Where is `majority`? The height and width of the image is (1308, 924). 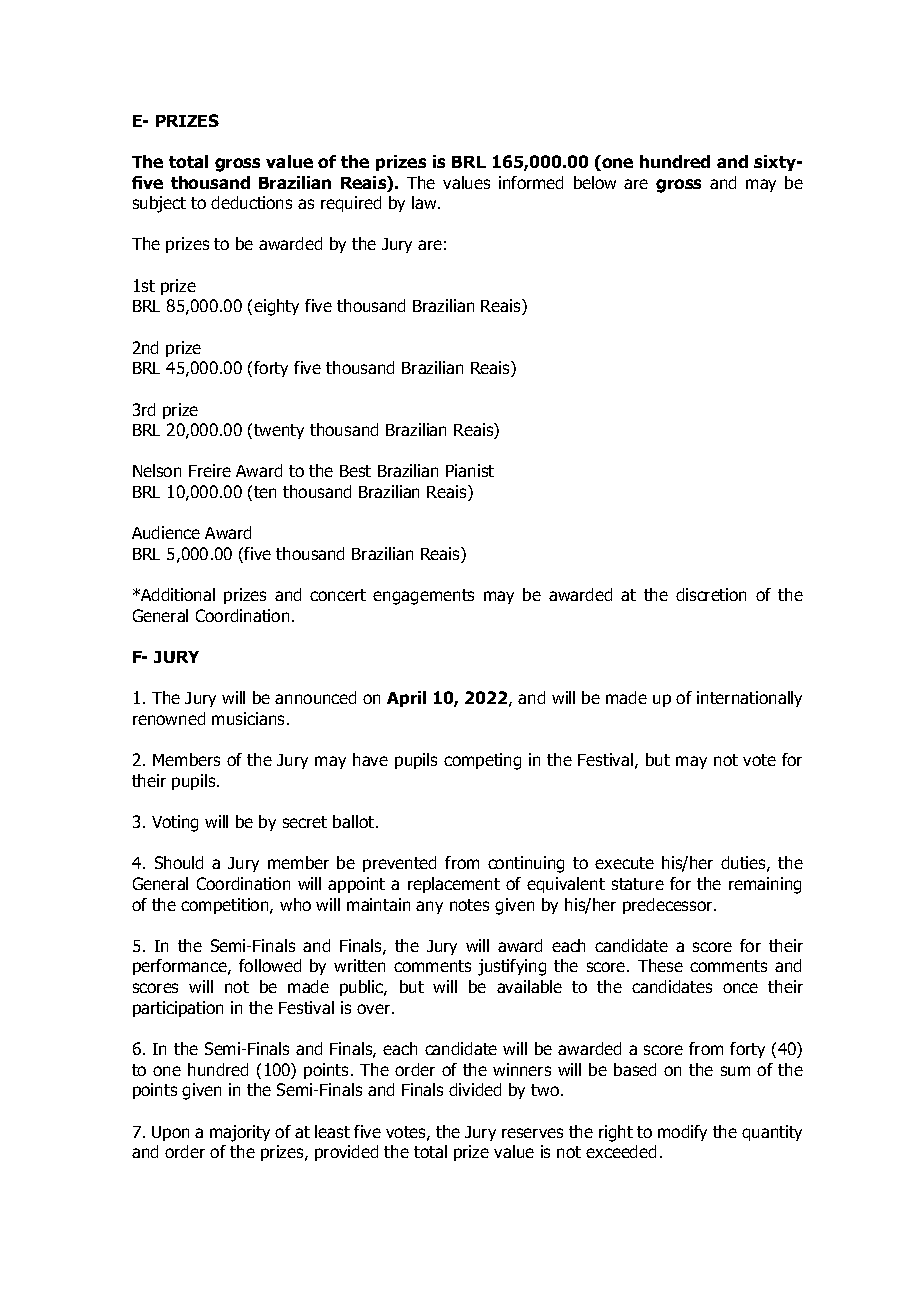 majority is located at coordinates (240, 1133).
